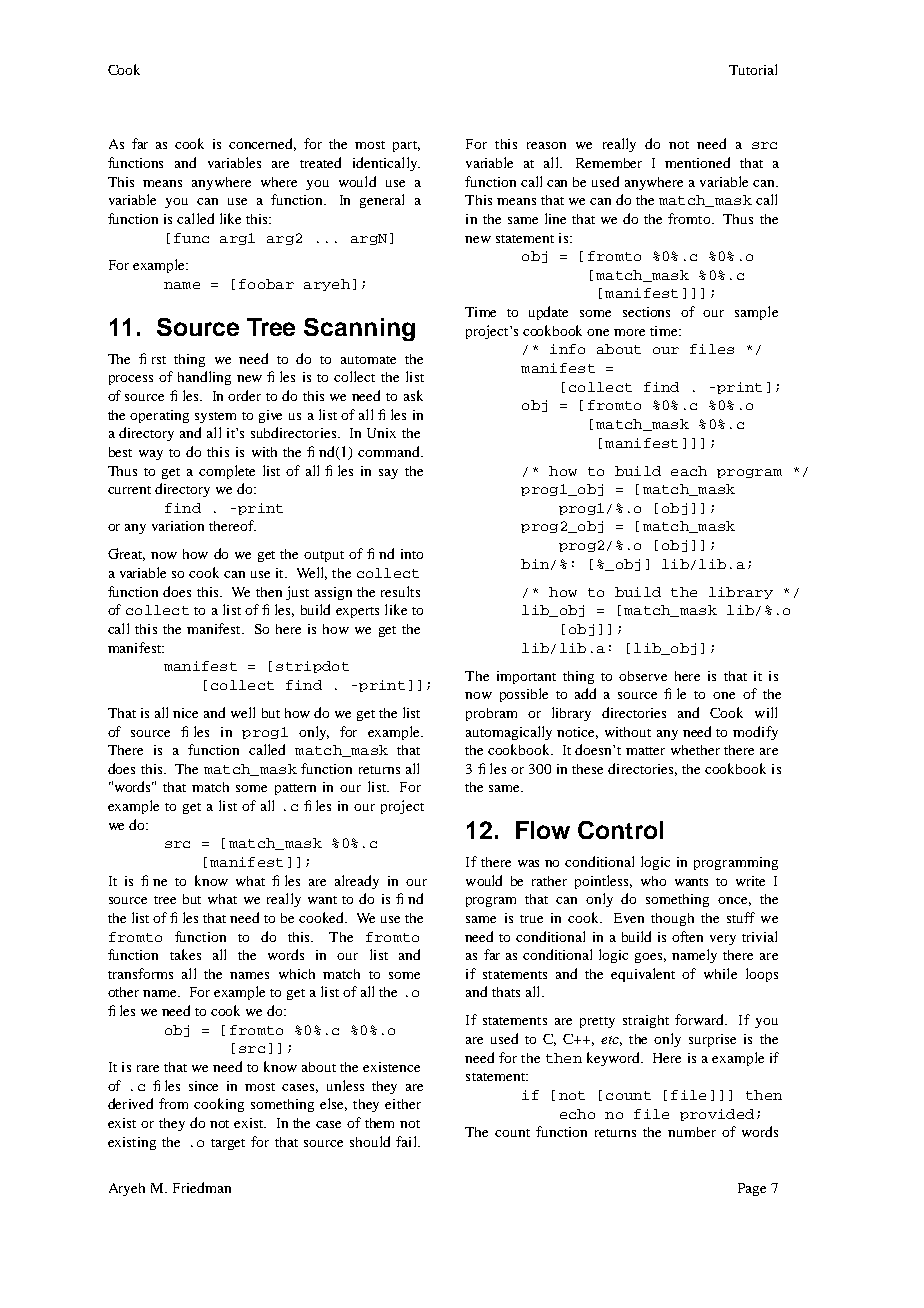 The width and height of the screenshot is (924, 1308). I want to click on reason, so click(546, 145).
